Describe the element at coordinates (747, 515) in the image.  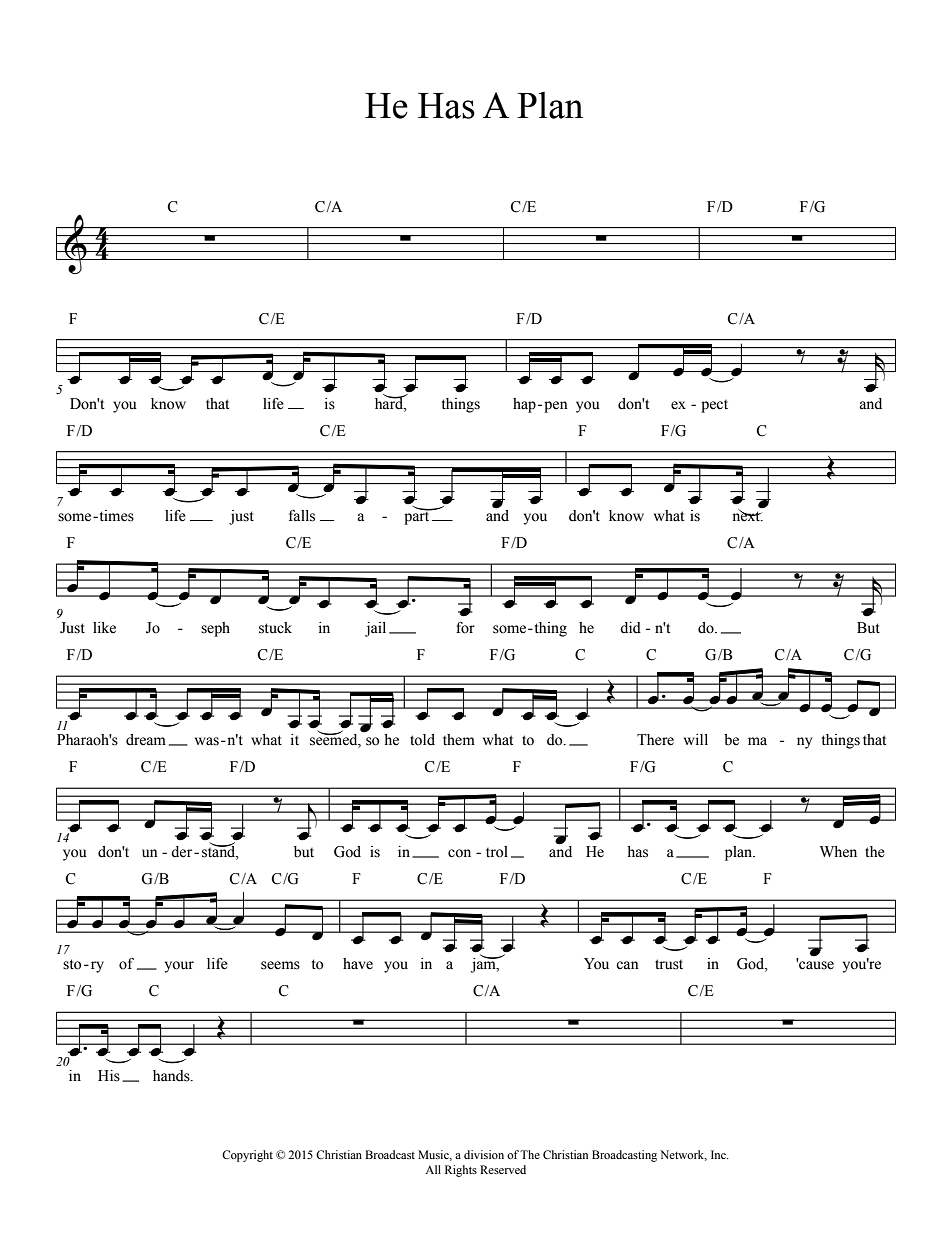
I see `next` at that location.
